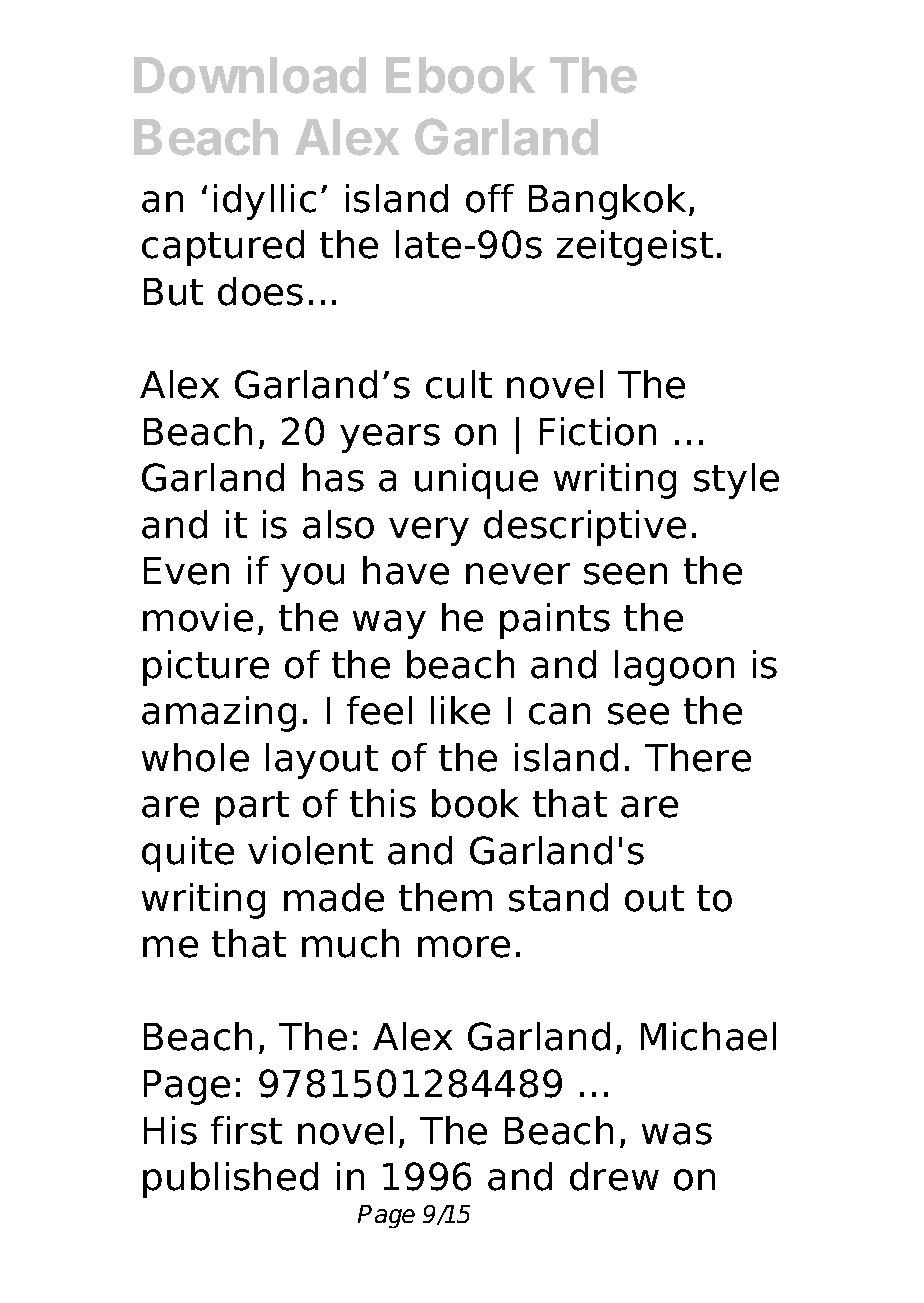  What do you see at coordinates (260, 291) in the screenshot?
I see `does` at bounding box center [260, 291].
